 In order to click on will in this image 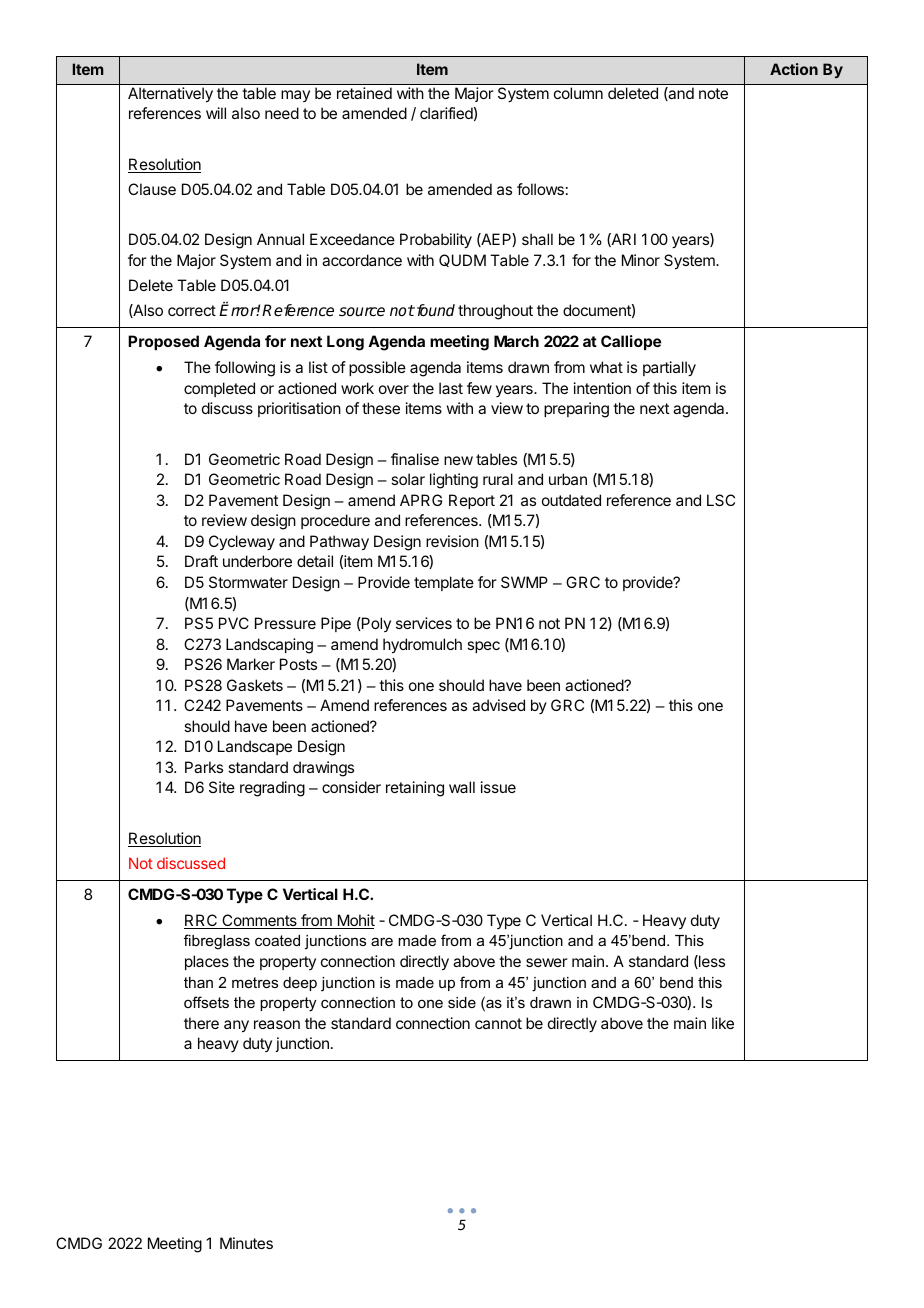, I will do `click(216, 113)`.
